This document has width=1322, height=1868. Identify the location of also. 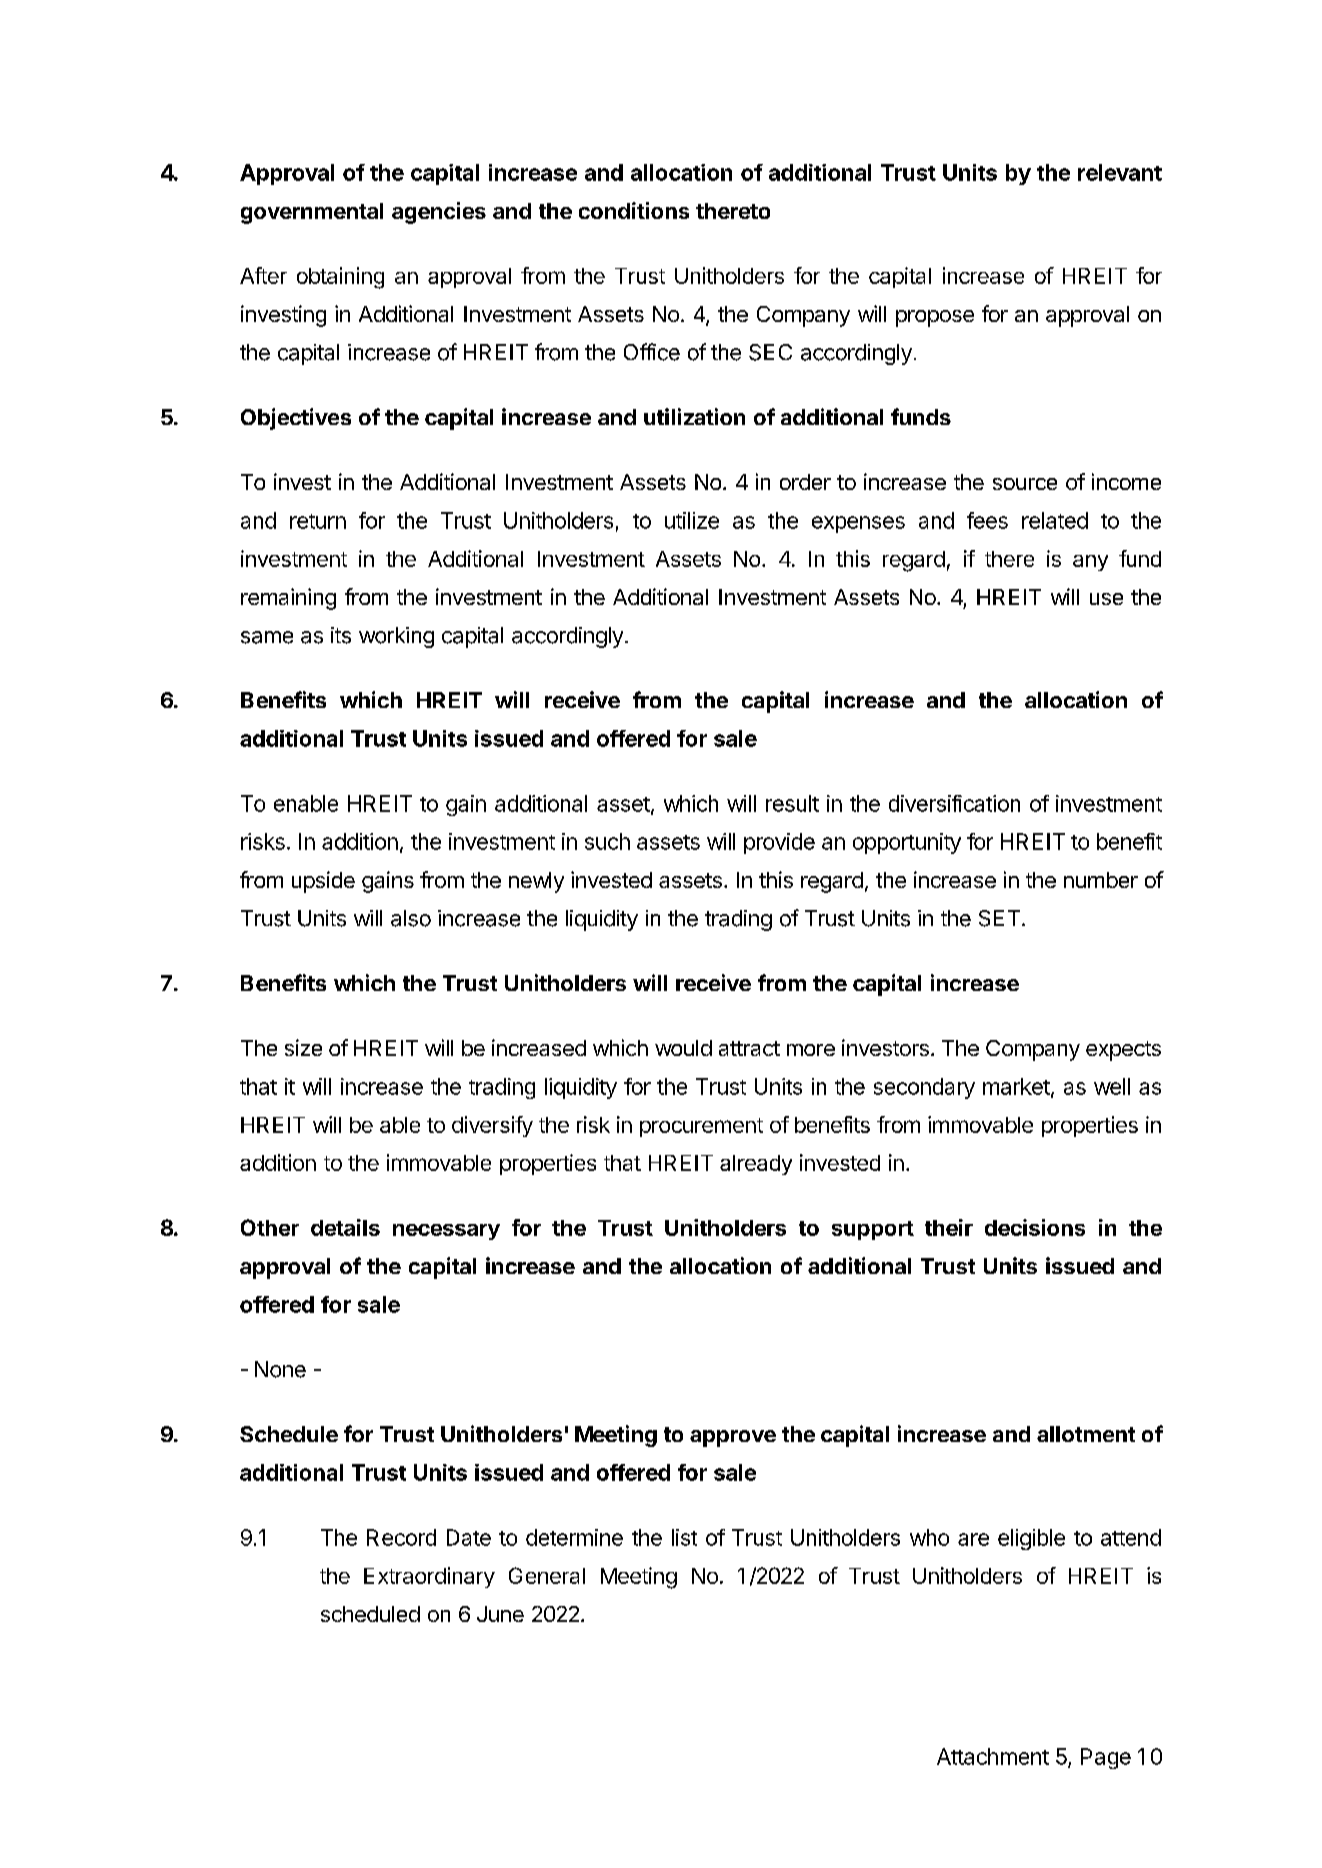
(411, 918).
